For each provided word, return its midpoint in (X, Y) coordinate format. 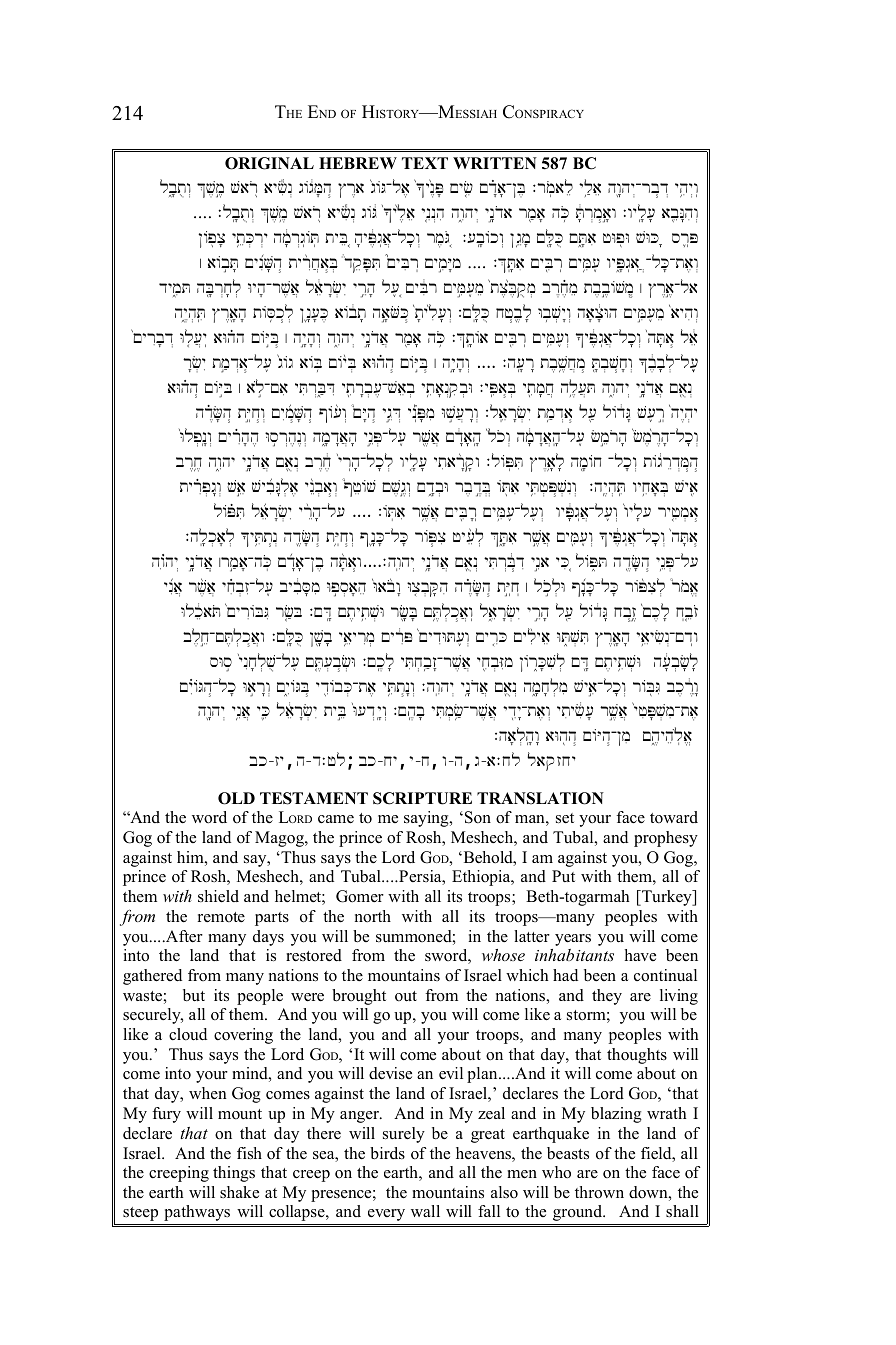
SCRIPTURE (422, 798)
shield (218, 896)
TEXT (425, 163)
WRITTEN (495, 163)
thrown (599, 1192)
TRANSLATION (540, 798)
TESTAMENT (314, 798)
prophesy (666, 839)
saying (427, 819)
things (234, 1174)
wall (425, 1211)
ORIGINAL (269, 163)
